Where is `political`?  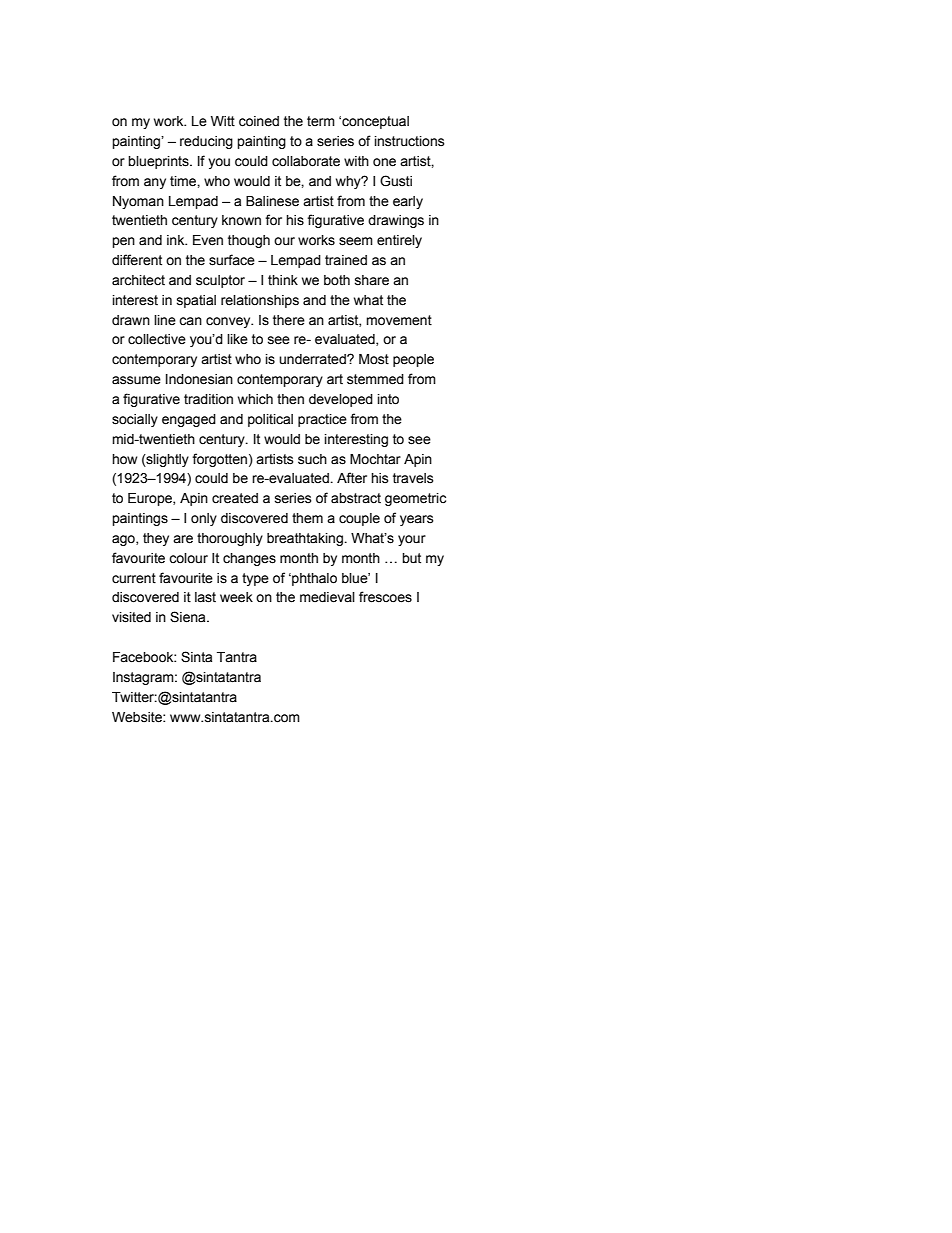
political is located at coordinates (270, 420).
